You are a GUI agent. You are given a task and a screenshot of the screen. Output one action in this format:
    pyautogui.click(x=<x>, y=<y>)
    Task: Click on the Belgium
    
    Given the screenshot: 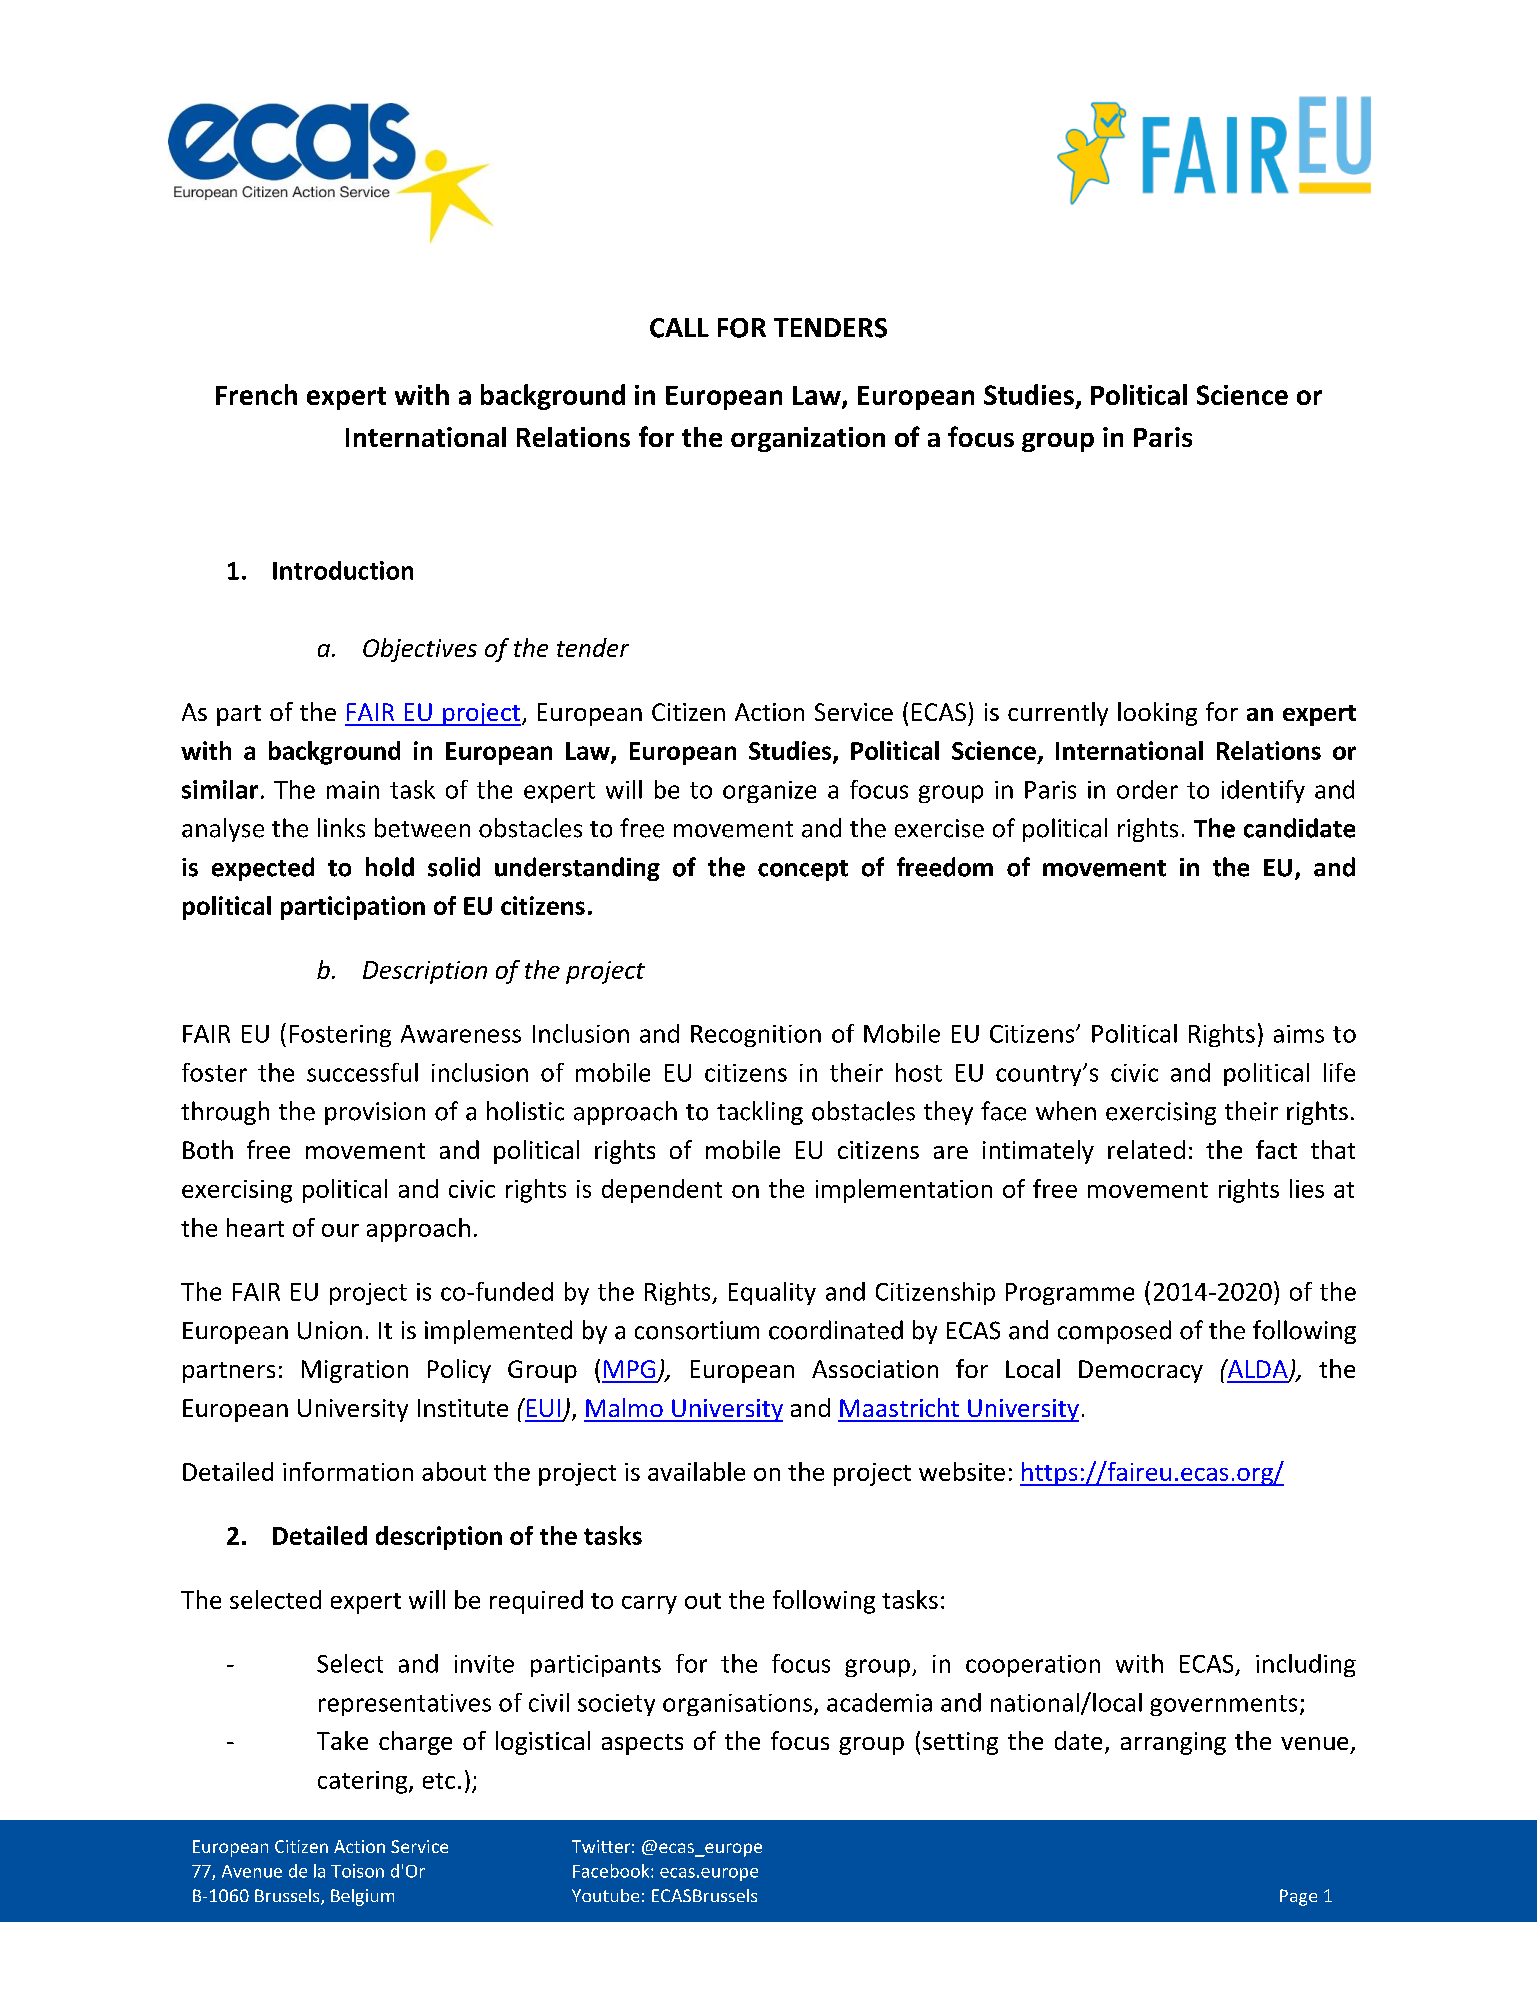 What is the action you would take?
    pyautogui.click(x=362, y=1897)
